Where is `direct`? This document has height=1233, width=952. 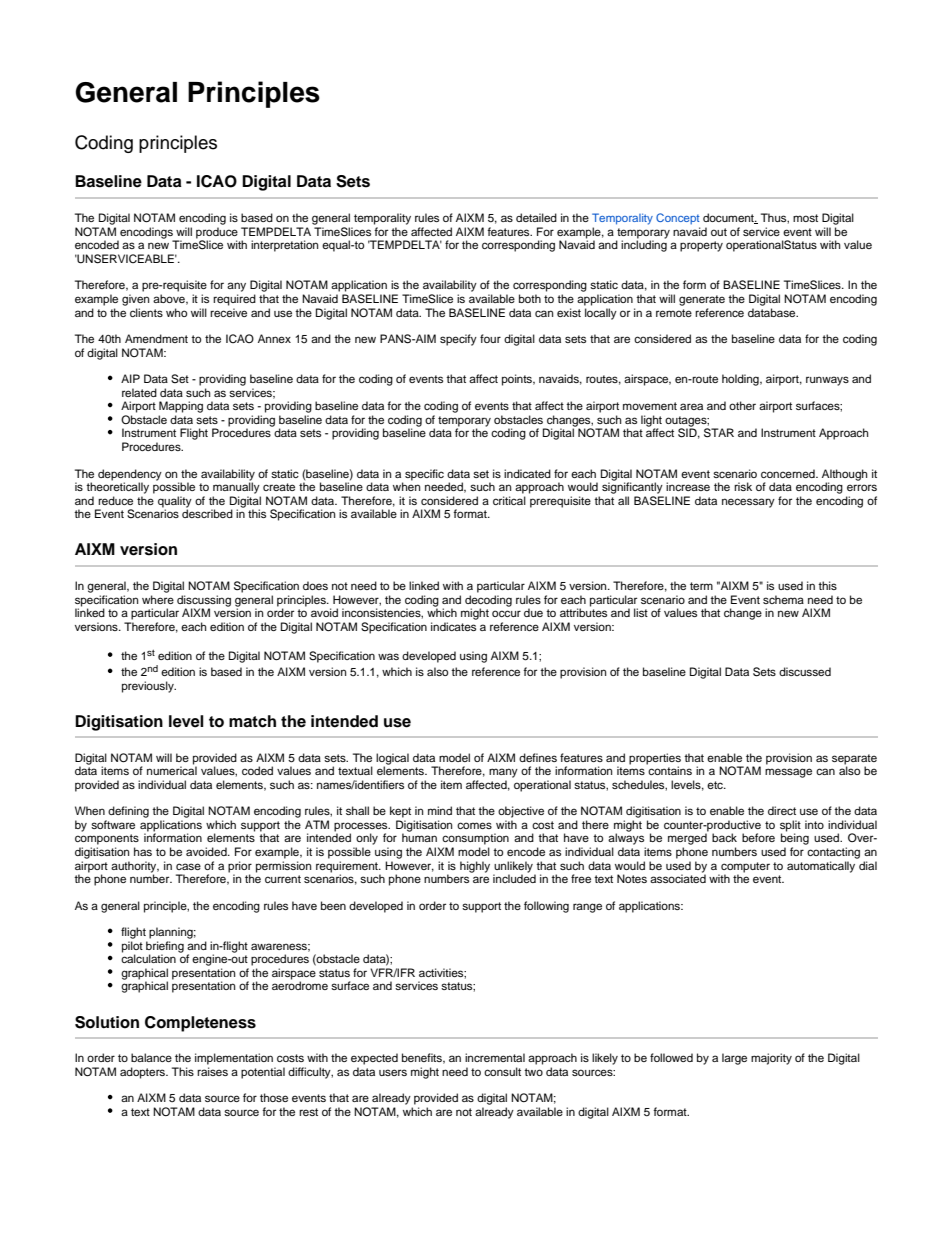
direct is located at coordinates (782, 810).
